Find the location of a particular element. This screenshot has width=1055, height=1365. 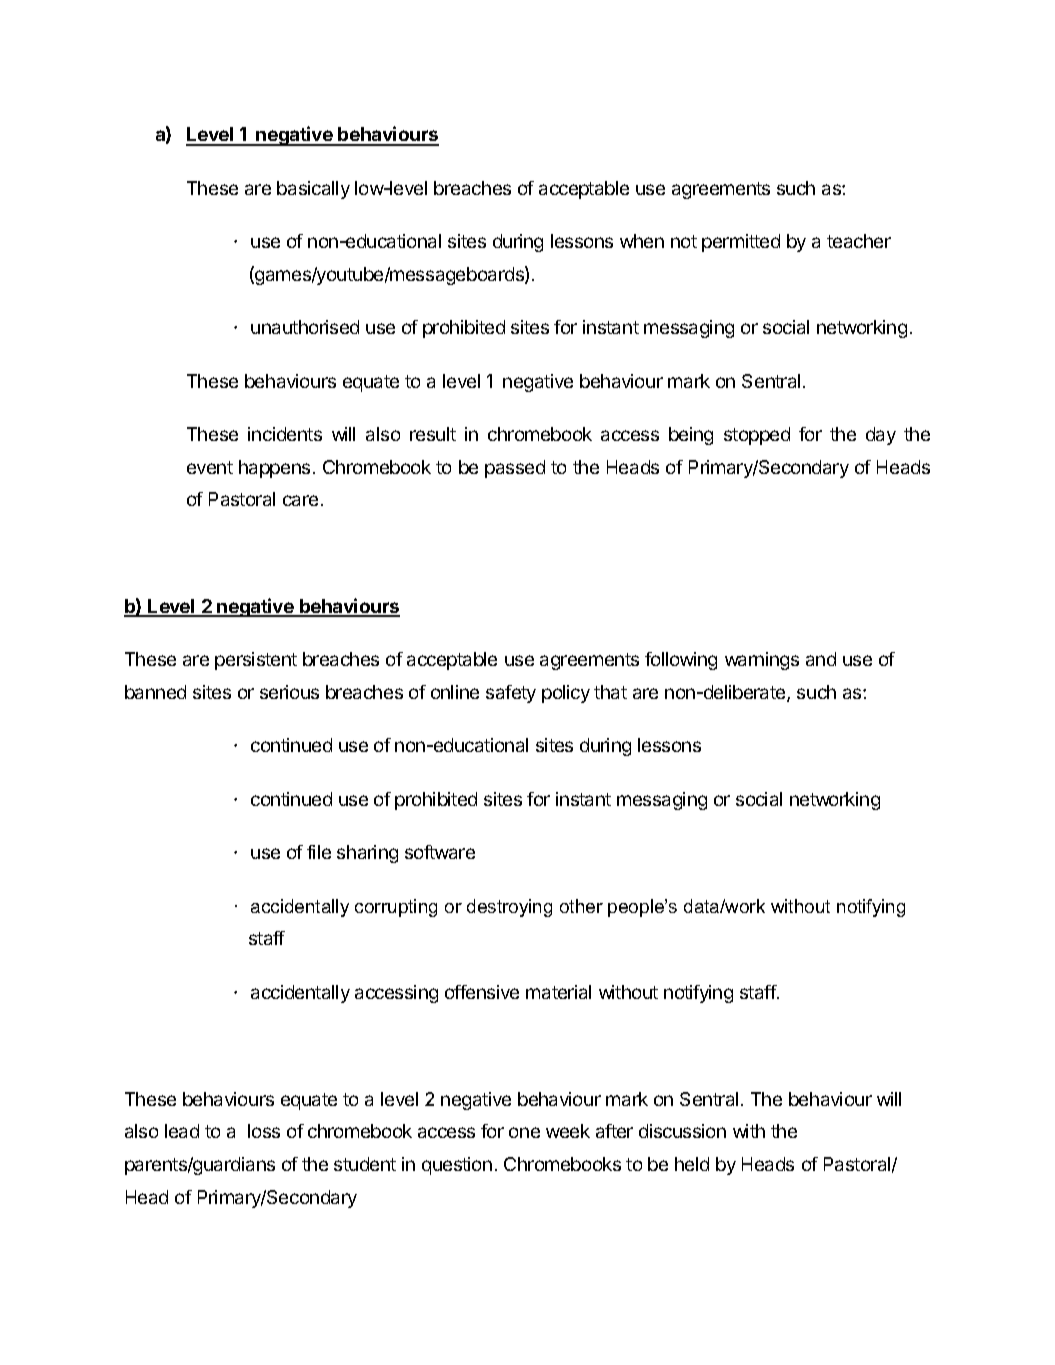

when is located at coordinates (642, 241).
